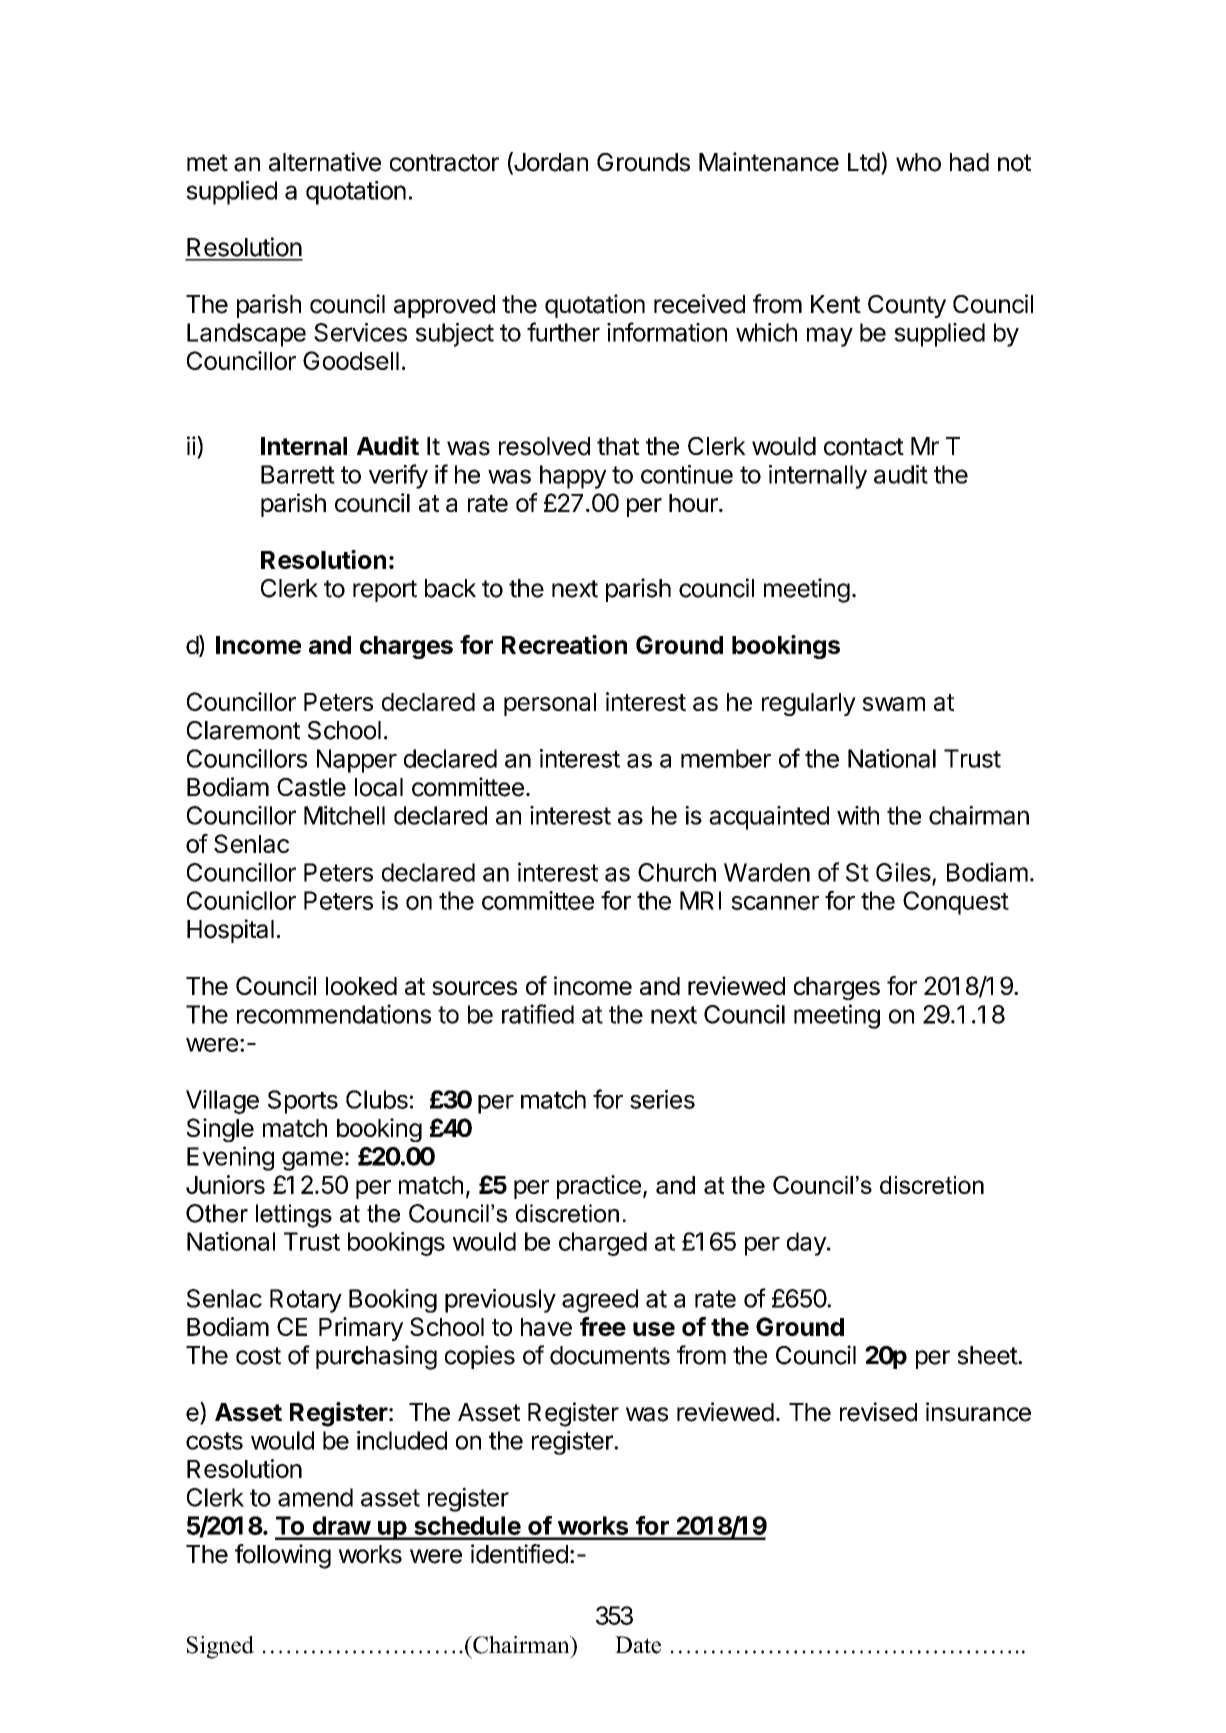 This document has height=1733, width=1226. Describe the element at coordinates (306, 1301) in the document. I see `Rotary` at that location.
